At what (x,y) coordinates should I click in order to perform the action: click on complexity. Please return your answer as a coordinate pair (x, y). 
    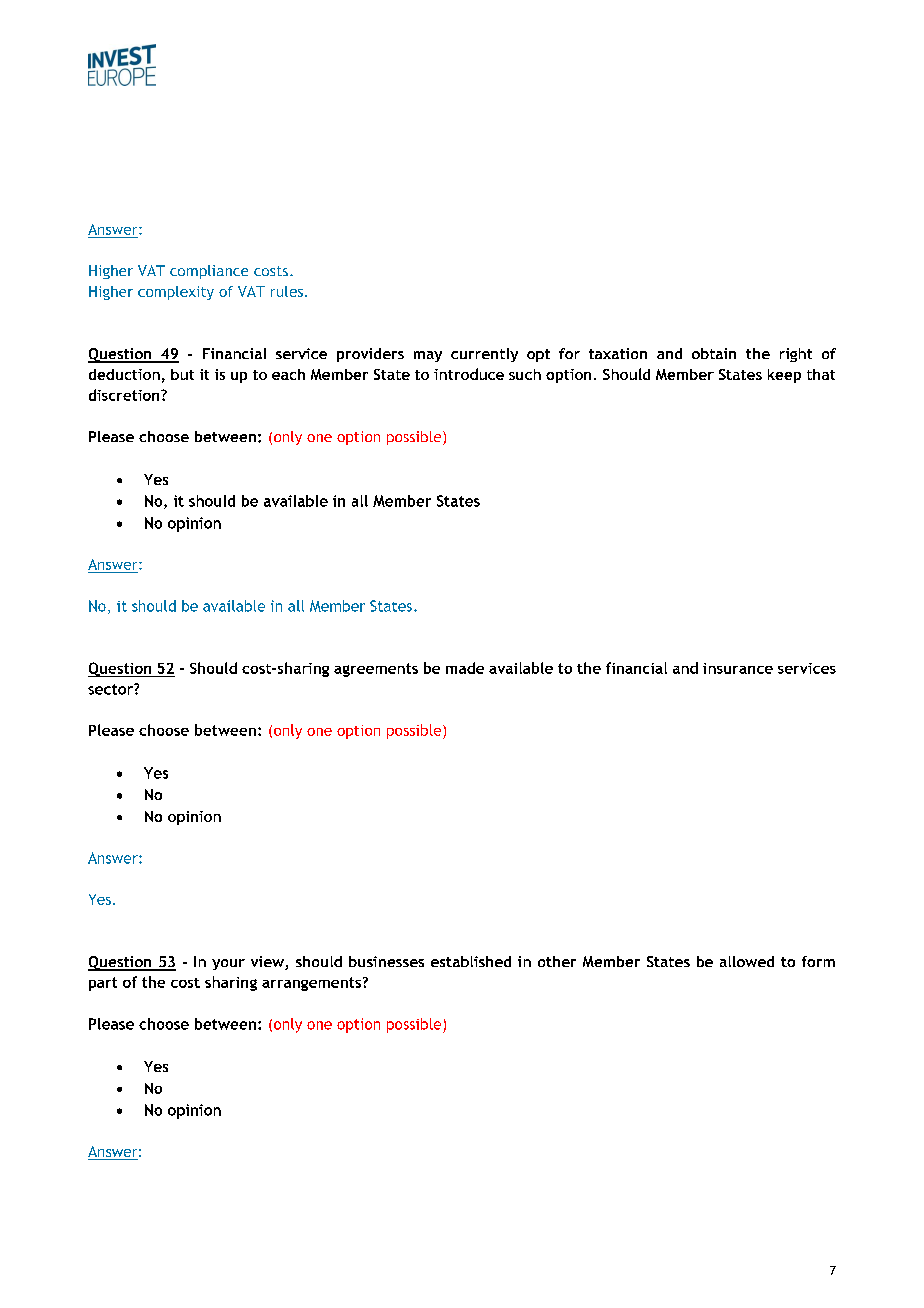
    Looking at the image, I should click on (176, 293).
